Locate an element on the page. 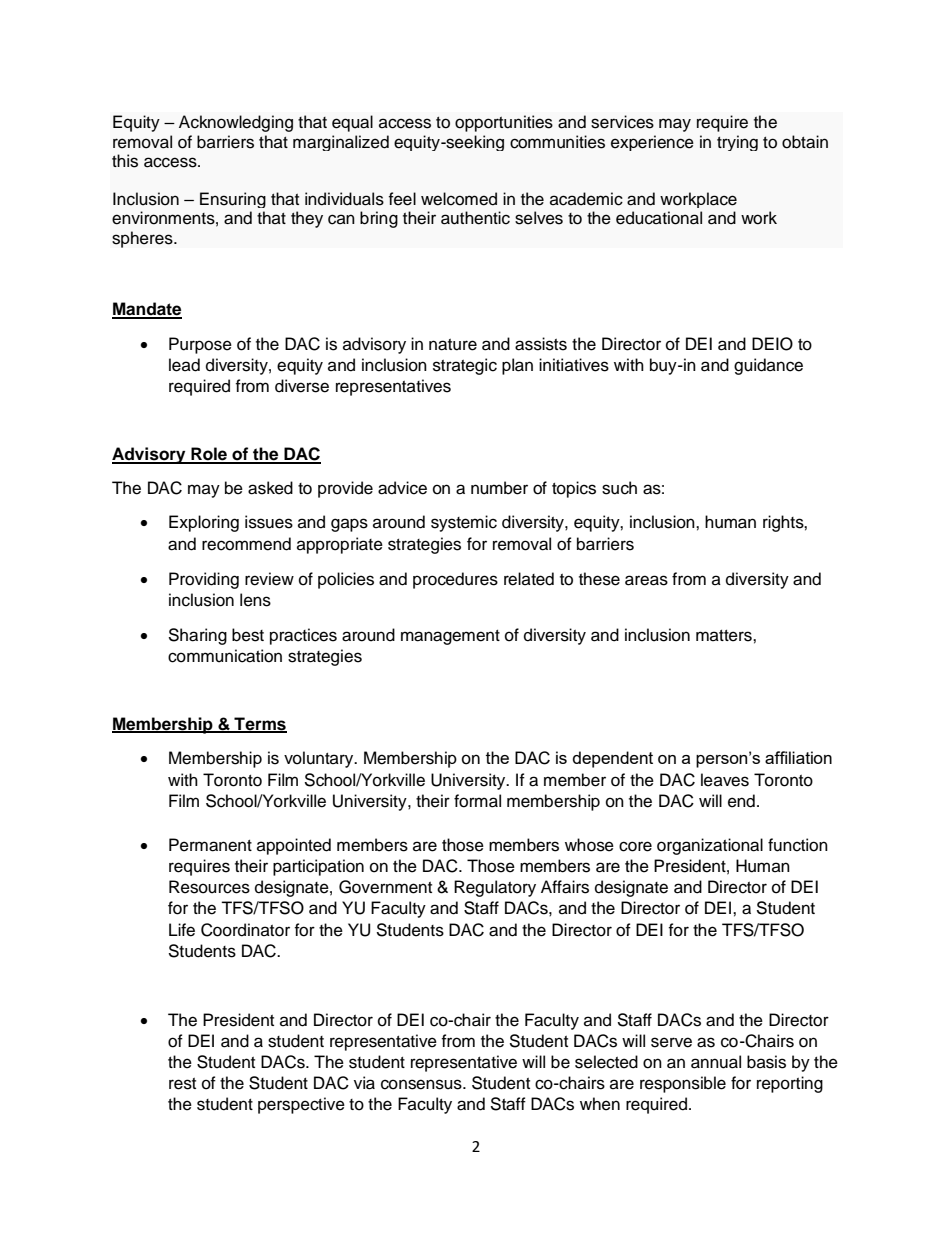 Image resolution: width=952 pixels, height=1233 pixels. management is located at coordinates (450, 637).
